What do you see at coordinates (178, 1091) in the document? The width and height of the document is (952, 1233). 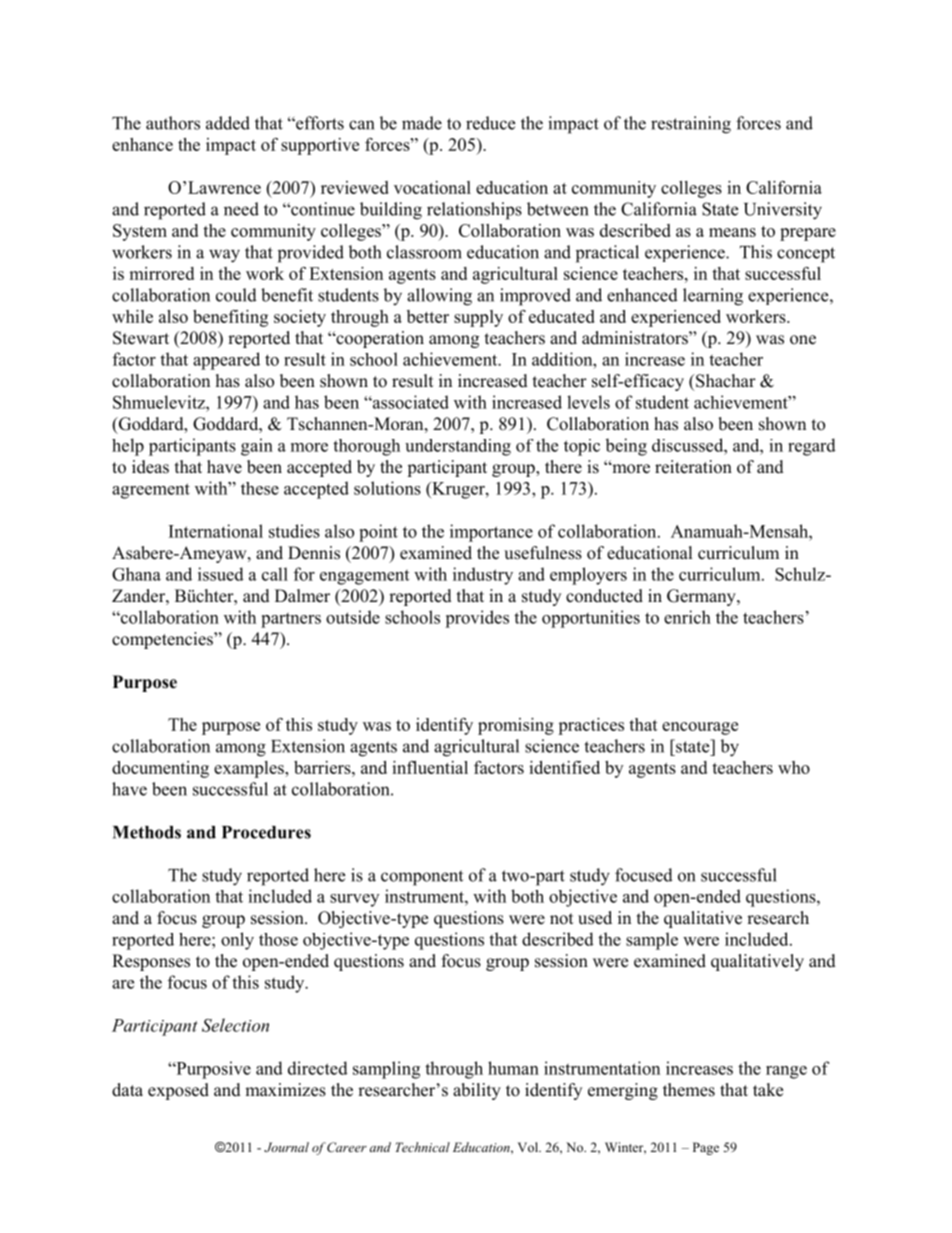 I see `exposed` at bounding box center [178, 1091].
